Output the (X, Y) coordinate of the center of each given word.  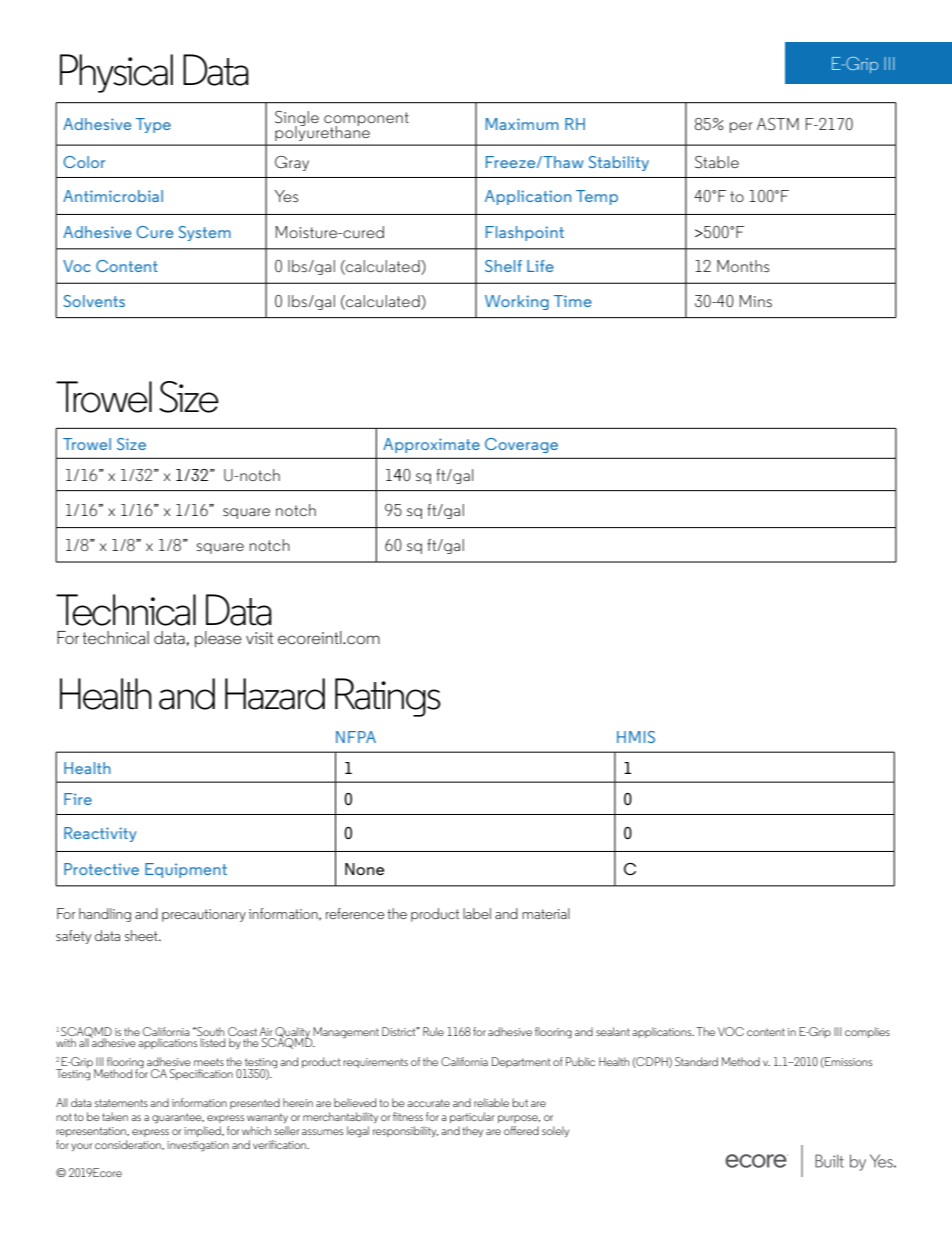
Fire (78, 799)
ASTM (778, 124)
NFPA (356, 737)
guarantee (178, 1118)
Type (153, 125)
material (546, 913)
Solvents (94, 301)
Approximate (431, 445)
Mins (756, 301)
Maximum (522, 124)
